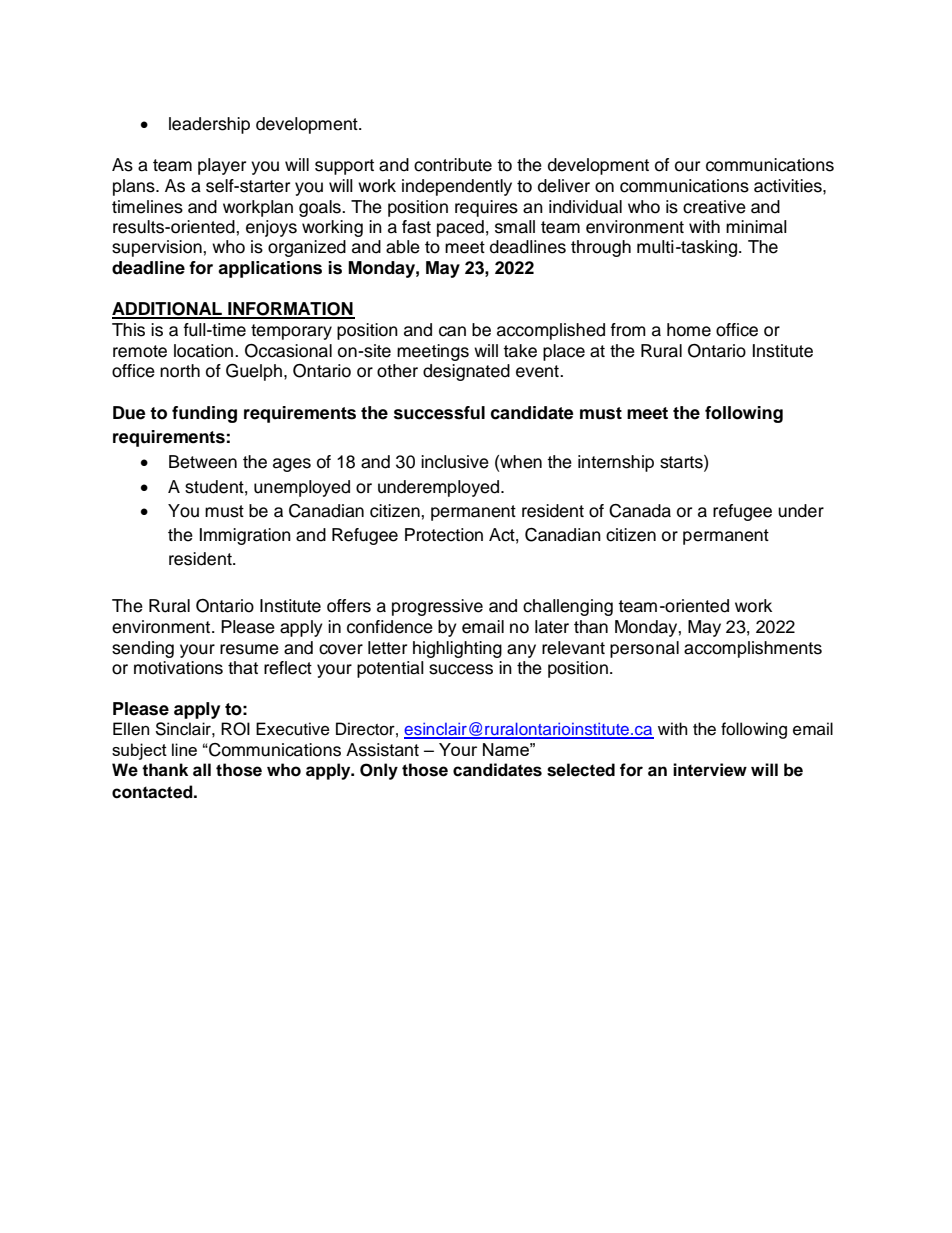 Image resolution: width=952 pixels, height=1233 pixels. Describe the element at coordinates (453, 165) in the page. I see `contribute` at that location.
